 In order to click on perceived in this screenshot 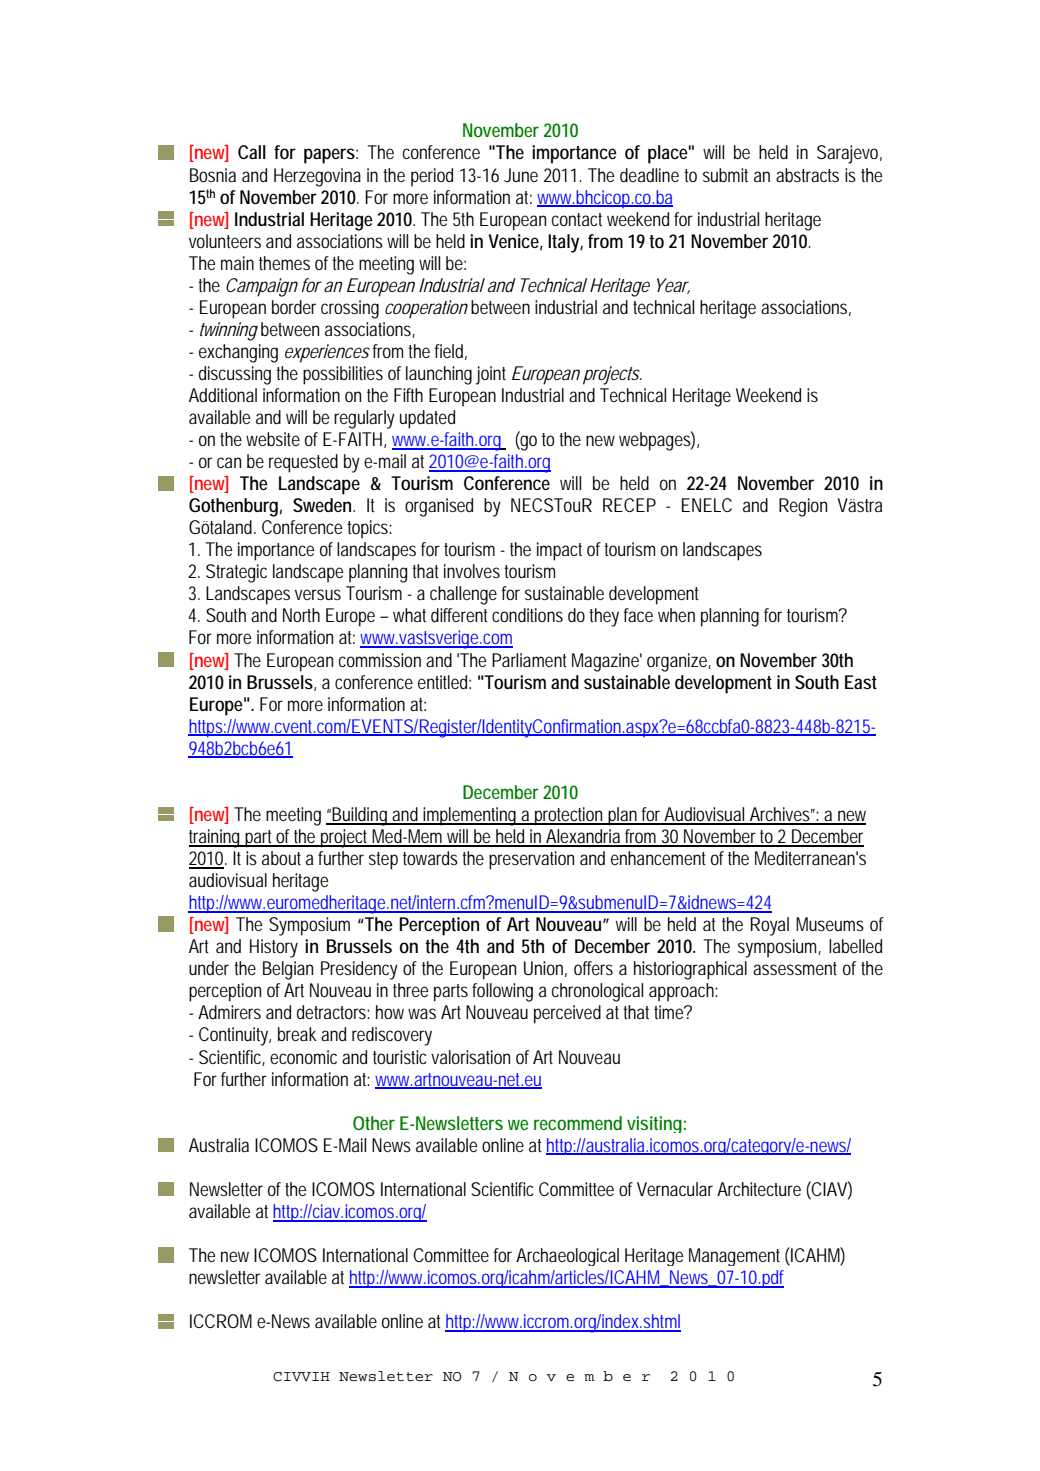, I will do `click(567, 1014)`.
